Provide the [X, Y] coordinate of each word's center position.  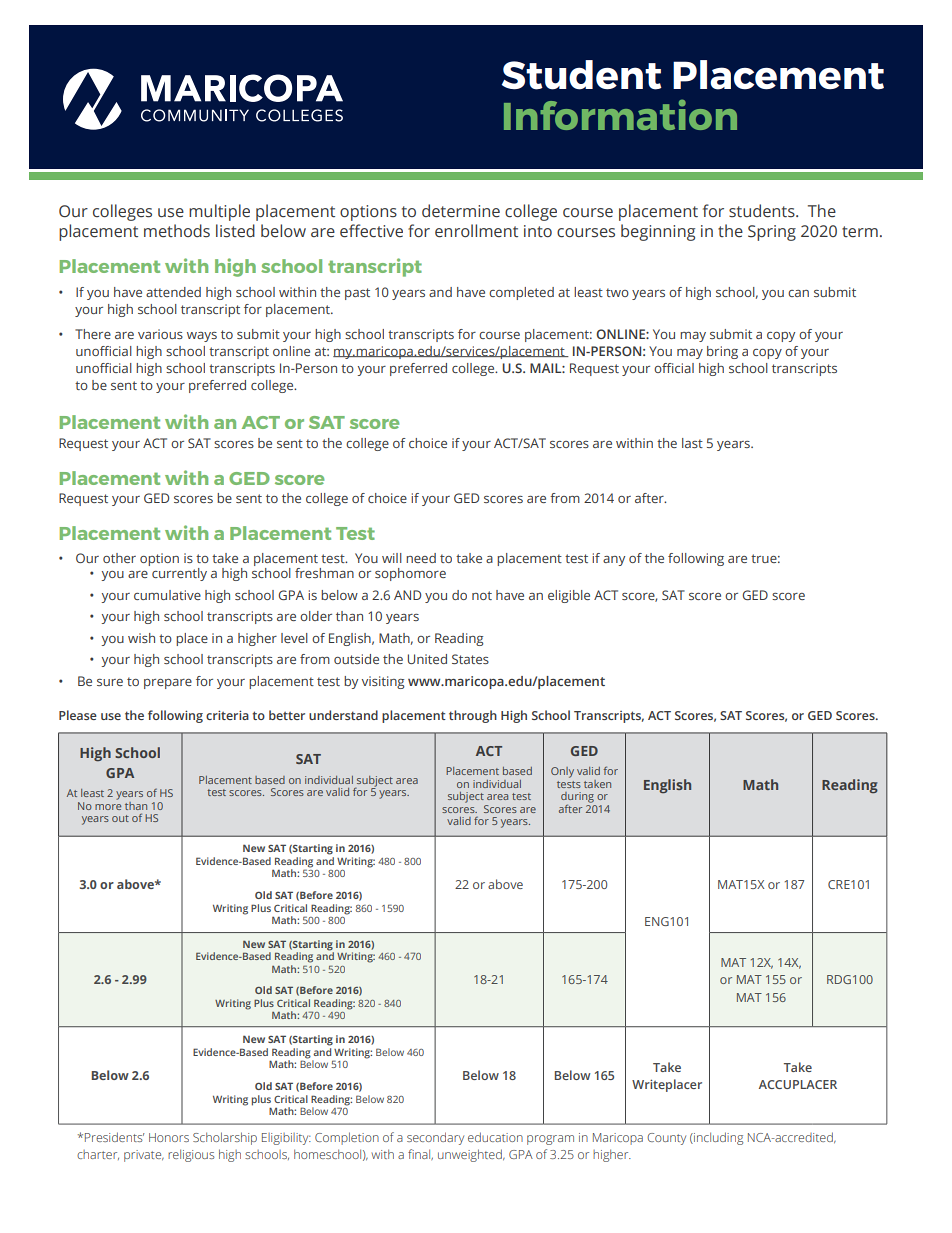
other [119, 558]
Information [620, 114]
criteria [227, 715]
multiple [219, 212]
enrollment [476, 231]
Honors [169, 1137]
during [577, 798]
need [421, 558]
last [692, 443]
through [473, 716]
